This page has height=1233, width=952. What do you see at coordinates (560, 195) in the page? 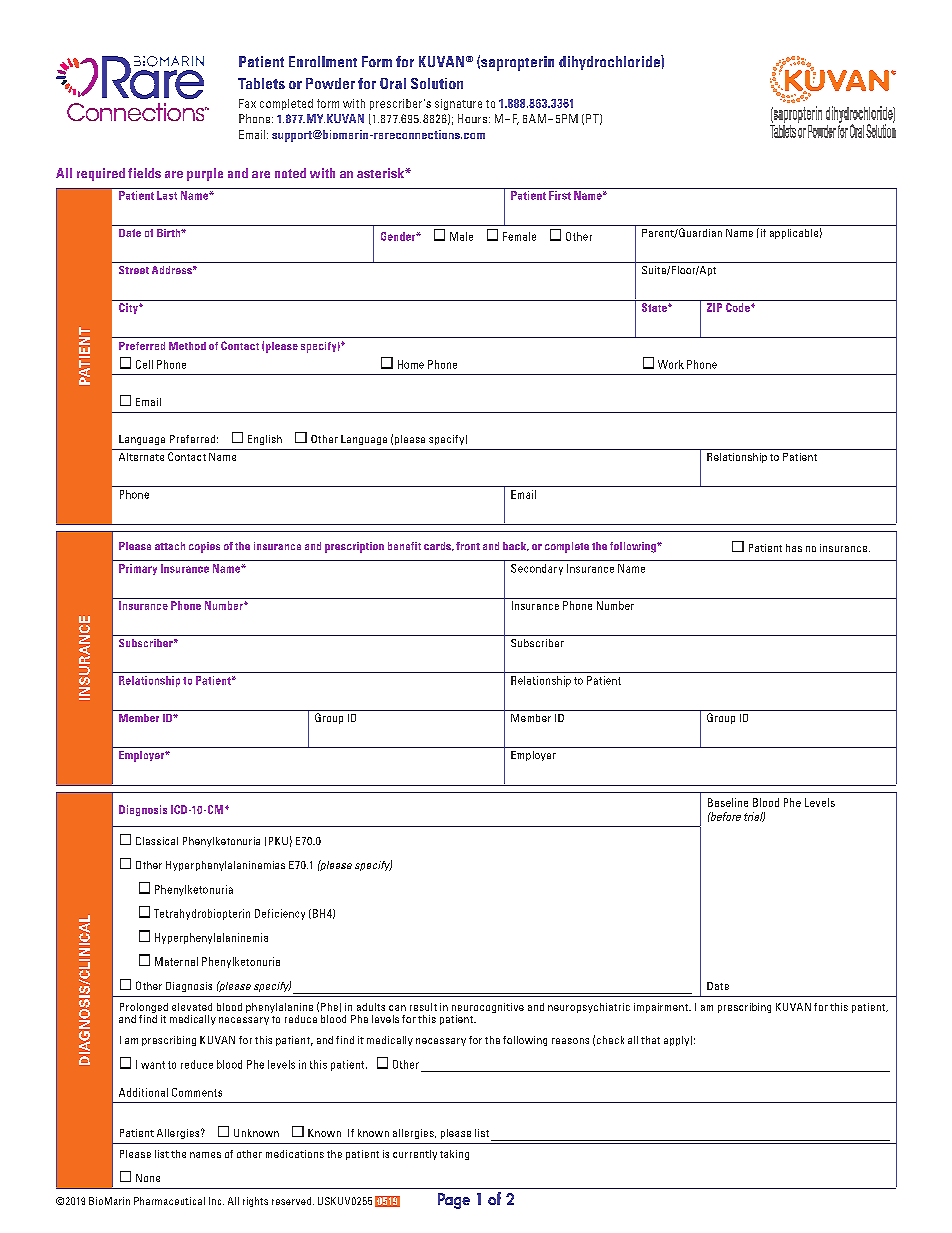
I see `First` at bounding box center [560, 195].
